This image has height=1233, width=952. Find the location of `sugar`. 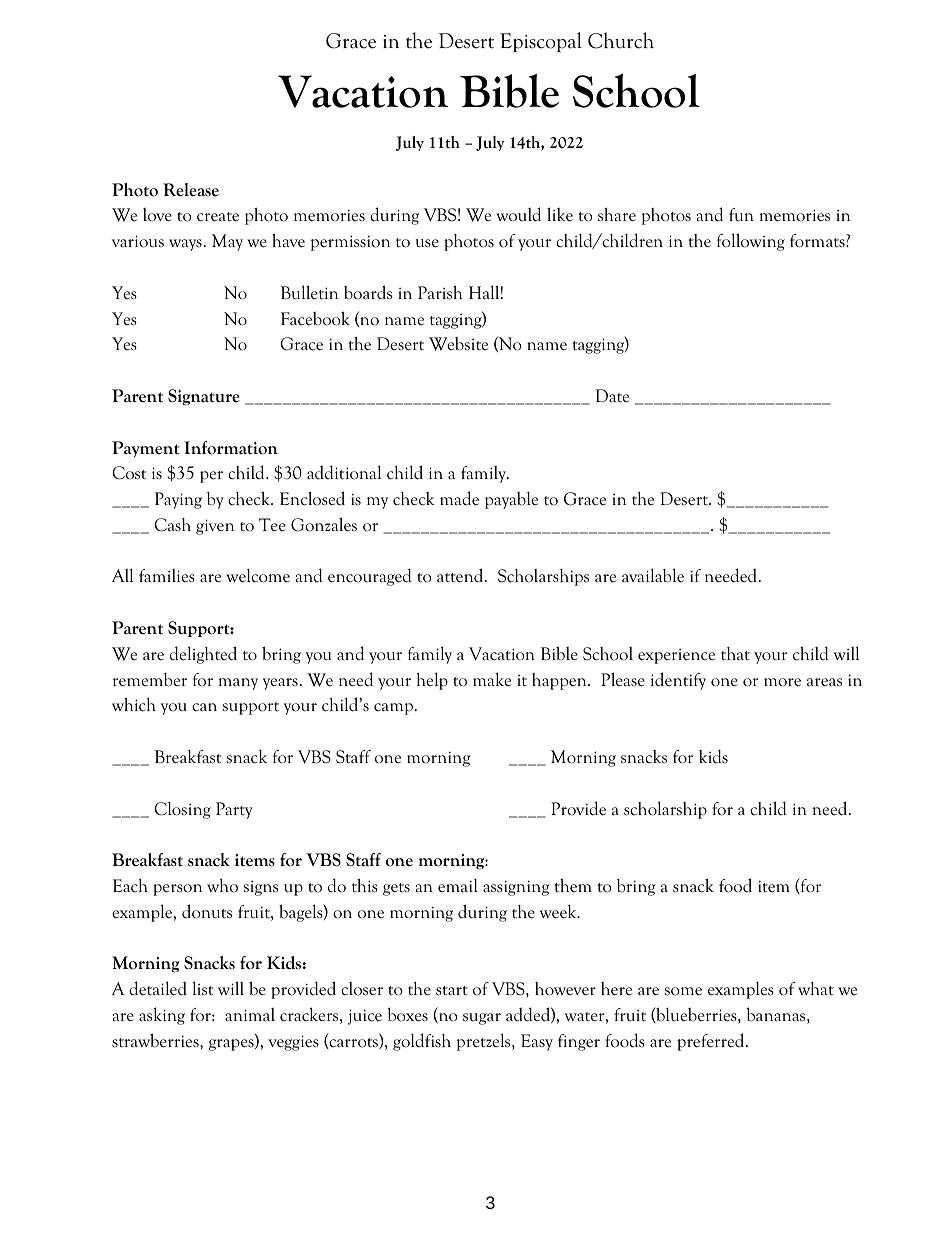

sugar is located at coordinates (482, 1019).
